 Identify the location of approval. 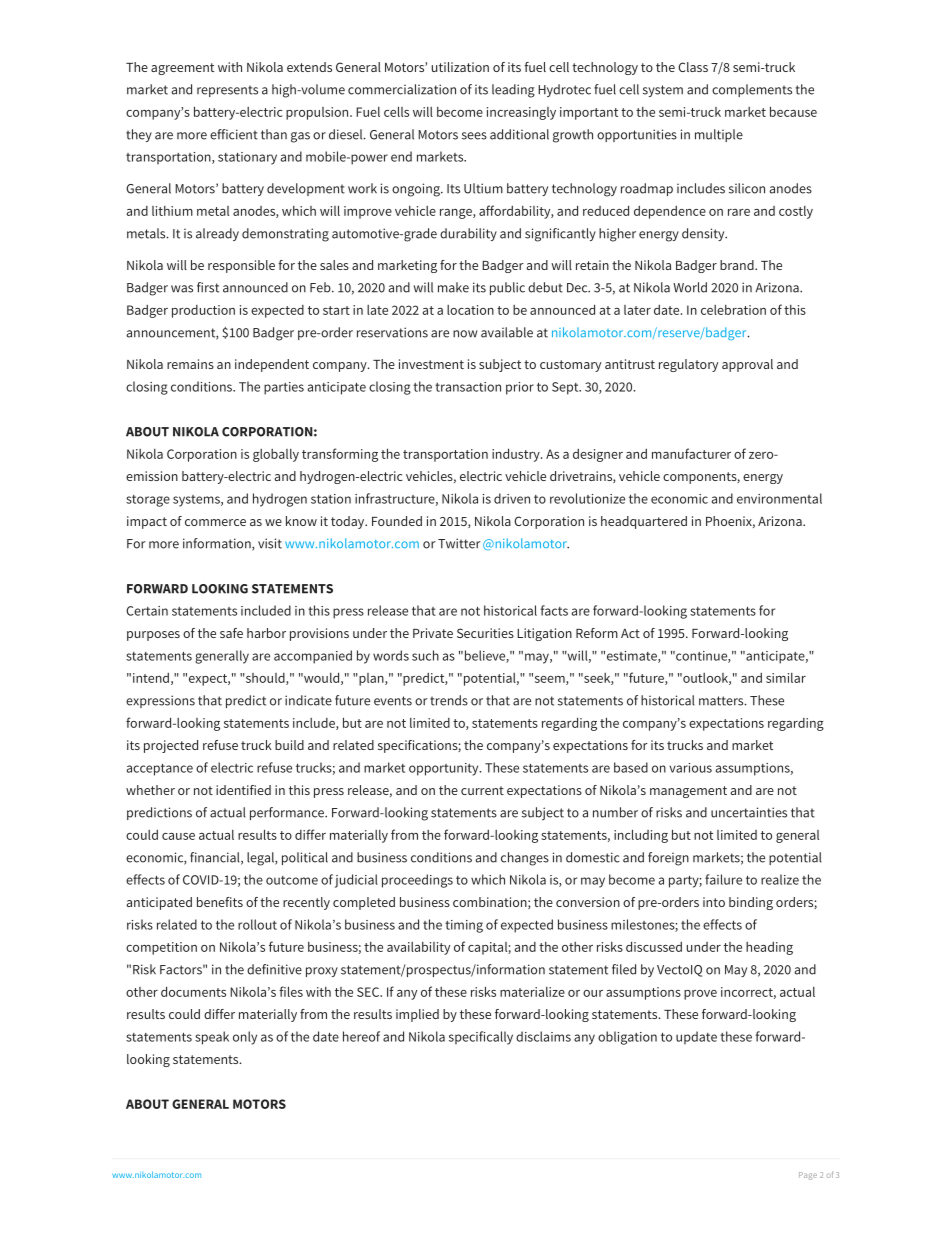
(747, 365).
